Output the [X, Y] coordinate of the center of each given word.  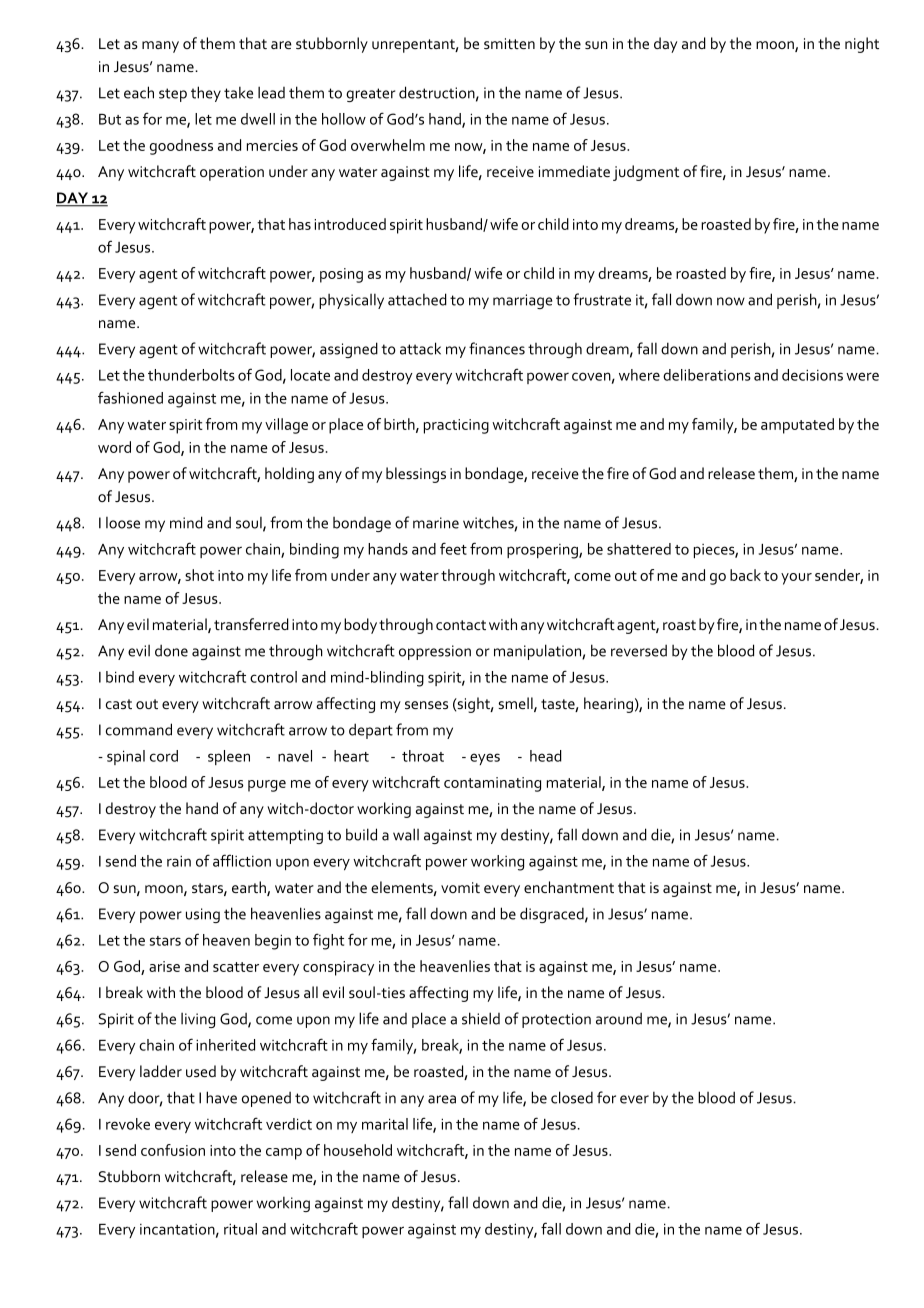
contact [461, 625]
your [796, 579]
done [171, 650]
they [206, 94]
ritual [240, 1229]
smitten [509, 43]
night [862, 45]
